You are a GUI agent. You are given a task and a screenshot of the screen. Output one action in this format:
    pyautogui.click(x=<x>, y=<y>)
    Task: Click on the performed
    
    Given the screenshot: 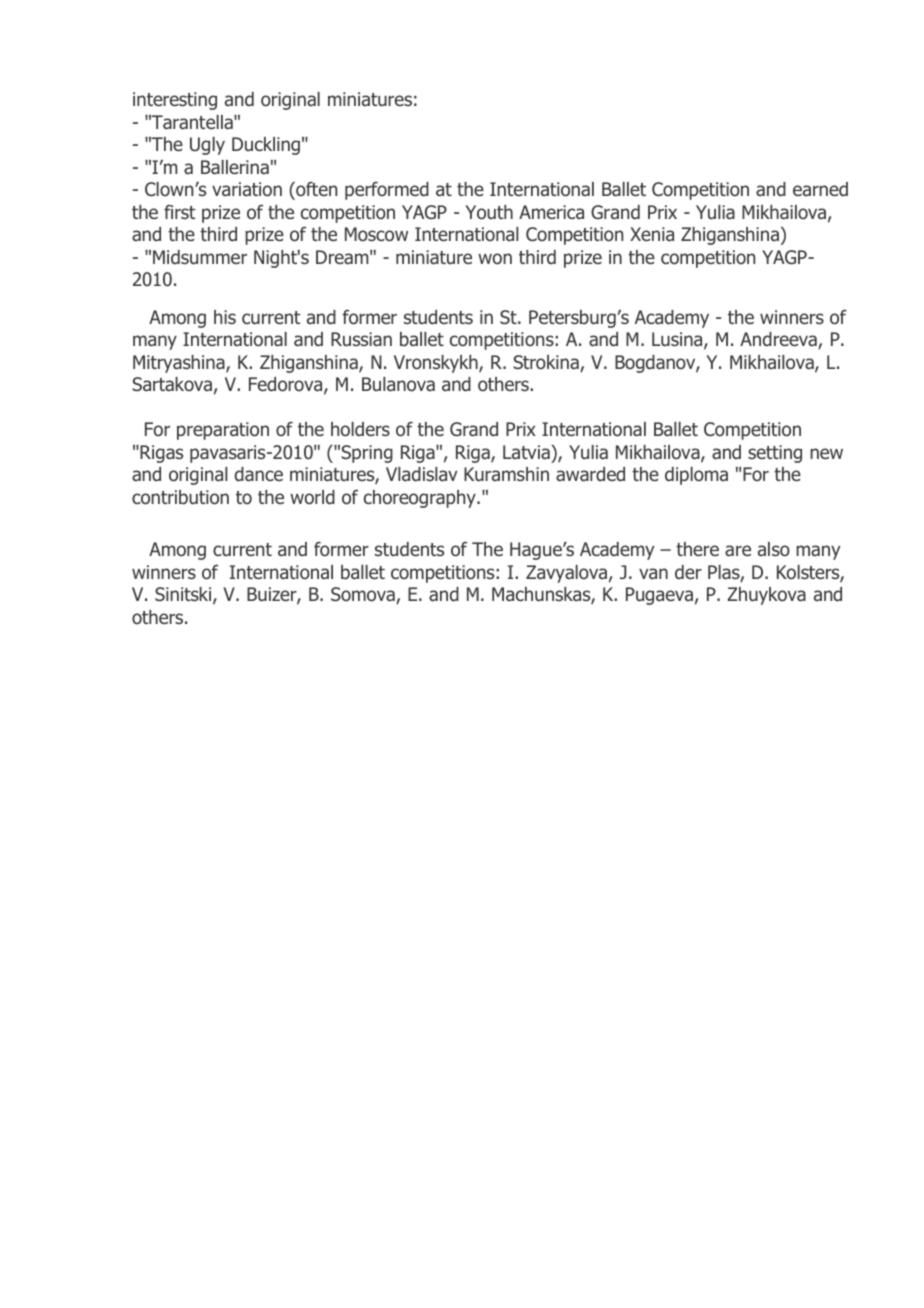 What is the action you would take?
    pyautogui.click(x=387, y=191)
